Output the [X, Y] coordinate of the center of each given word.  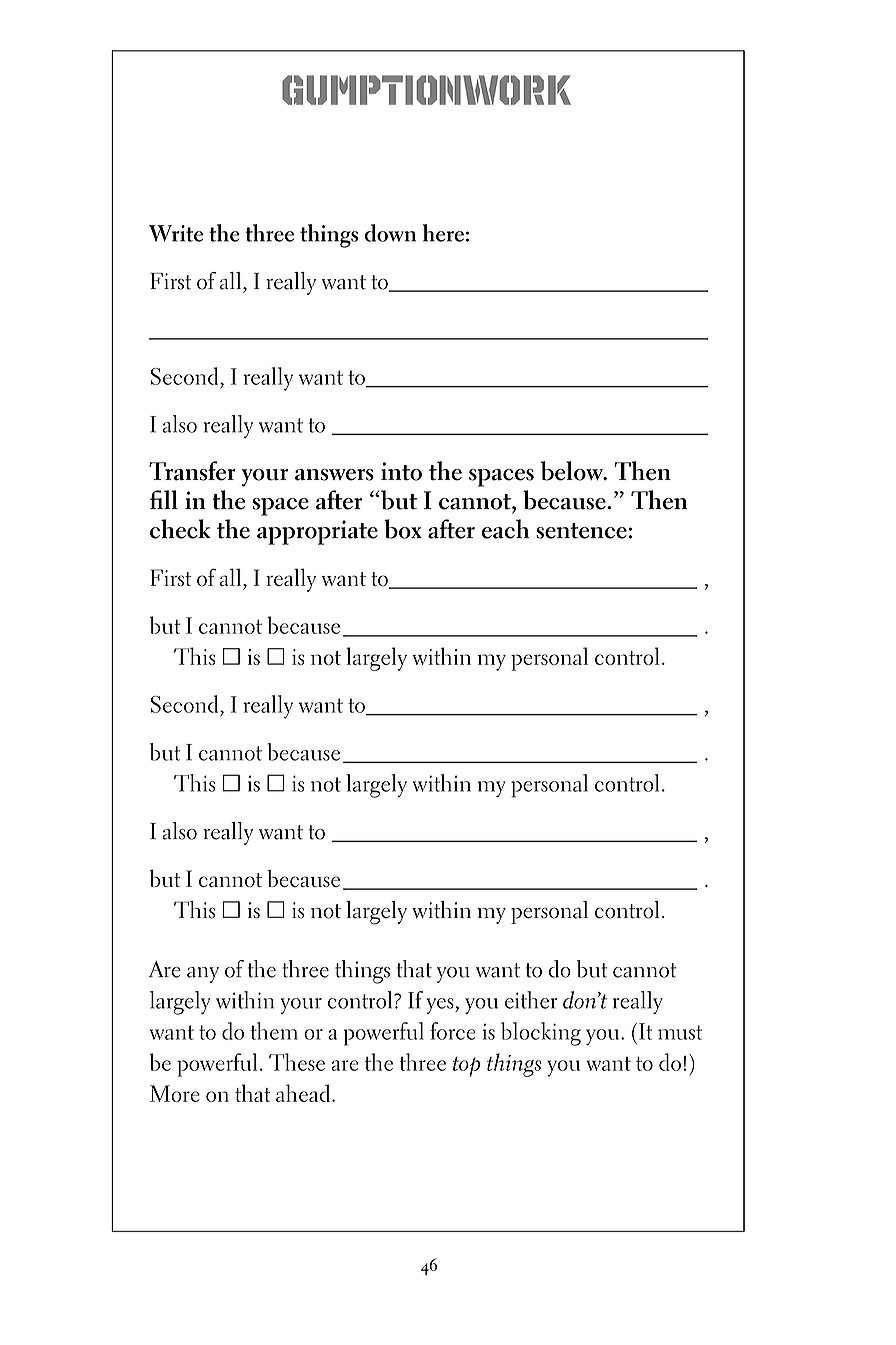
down [390, 233]
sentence [581, 531]
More [175, 1093]
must [680, 1032]
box [403, 529]
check [180, 529]
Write [176, 233]
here [443, 233]
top [466, 1067]
